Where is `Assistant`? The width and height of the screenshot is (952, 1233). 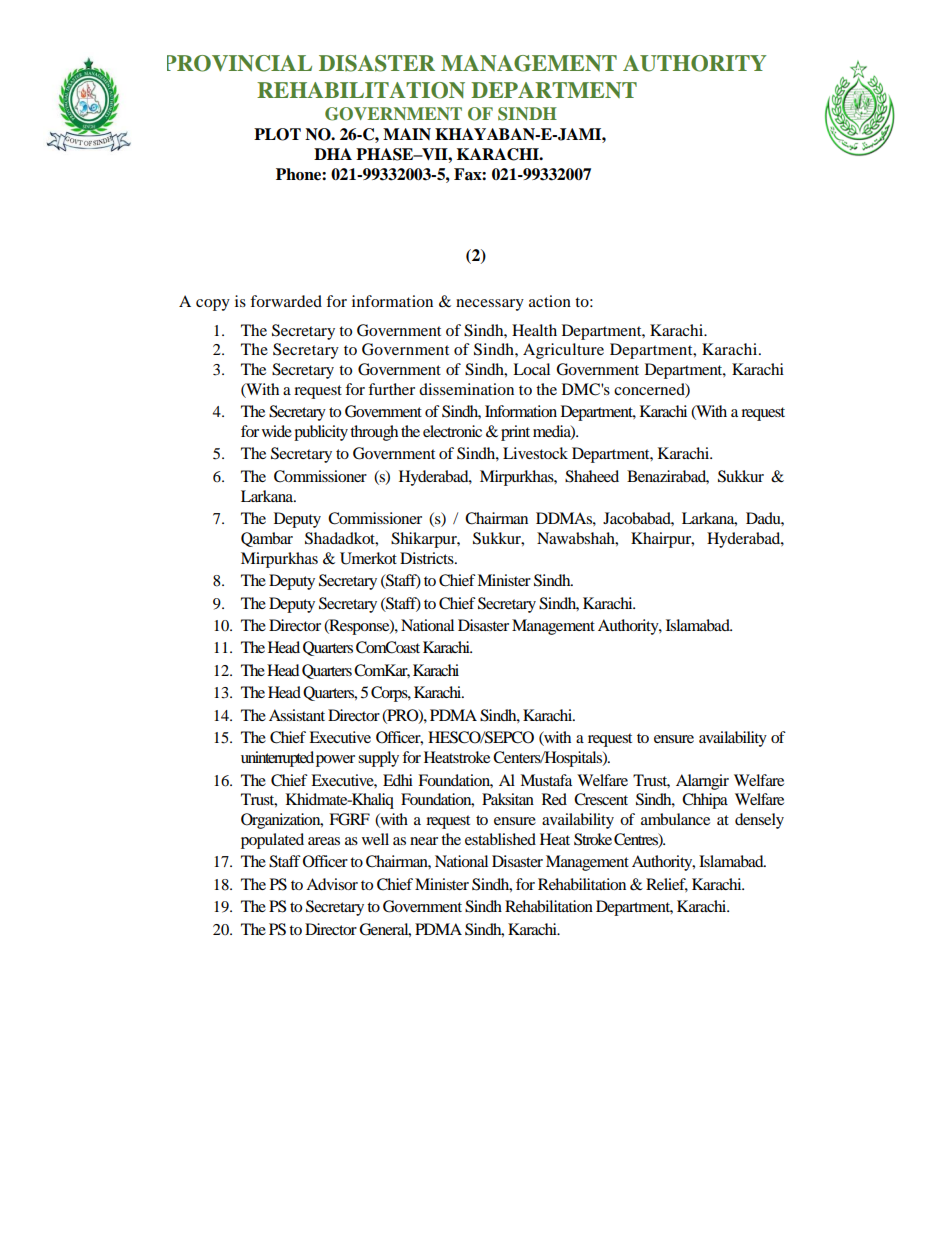 Assistant is located at coordinates (297, 715).
